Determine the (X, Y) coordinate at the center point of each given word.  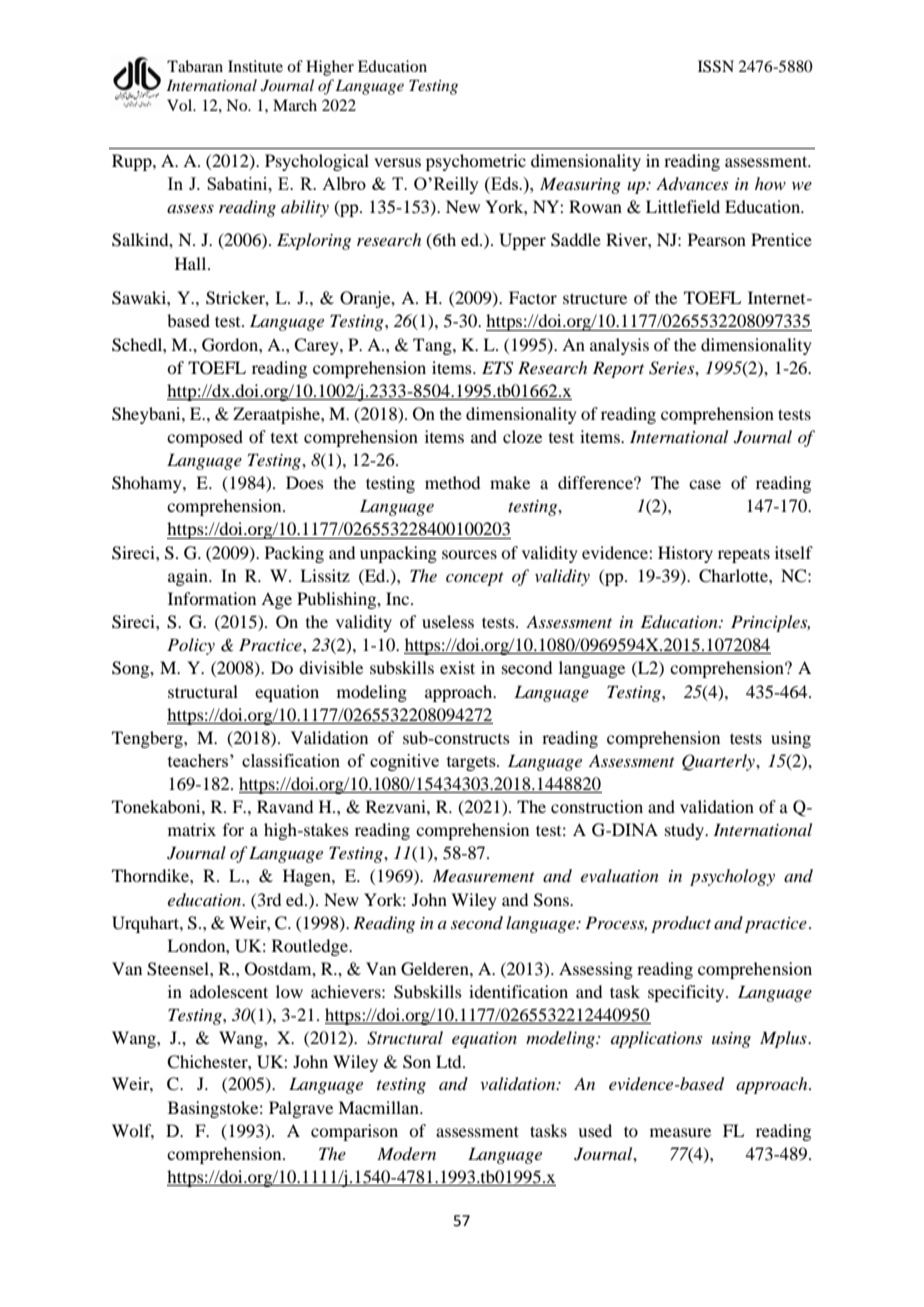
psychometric (476, 162)
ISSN (716, 66)
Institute (255, 66)
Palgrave (301, 1109)
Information (212, 598)
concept (475, 579)
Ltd (450, 1061)
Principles (770, 623)
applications (656, 1039)
